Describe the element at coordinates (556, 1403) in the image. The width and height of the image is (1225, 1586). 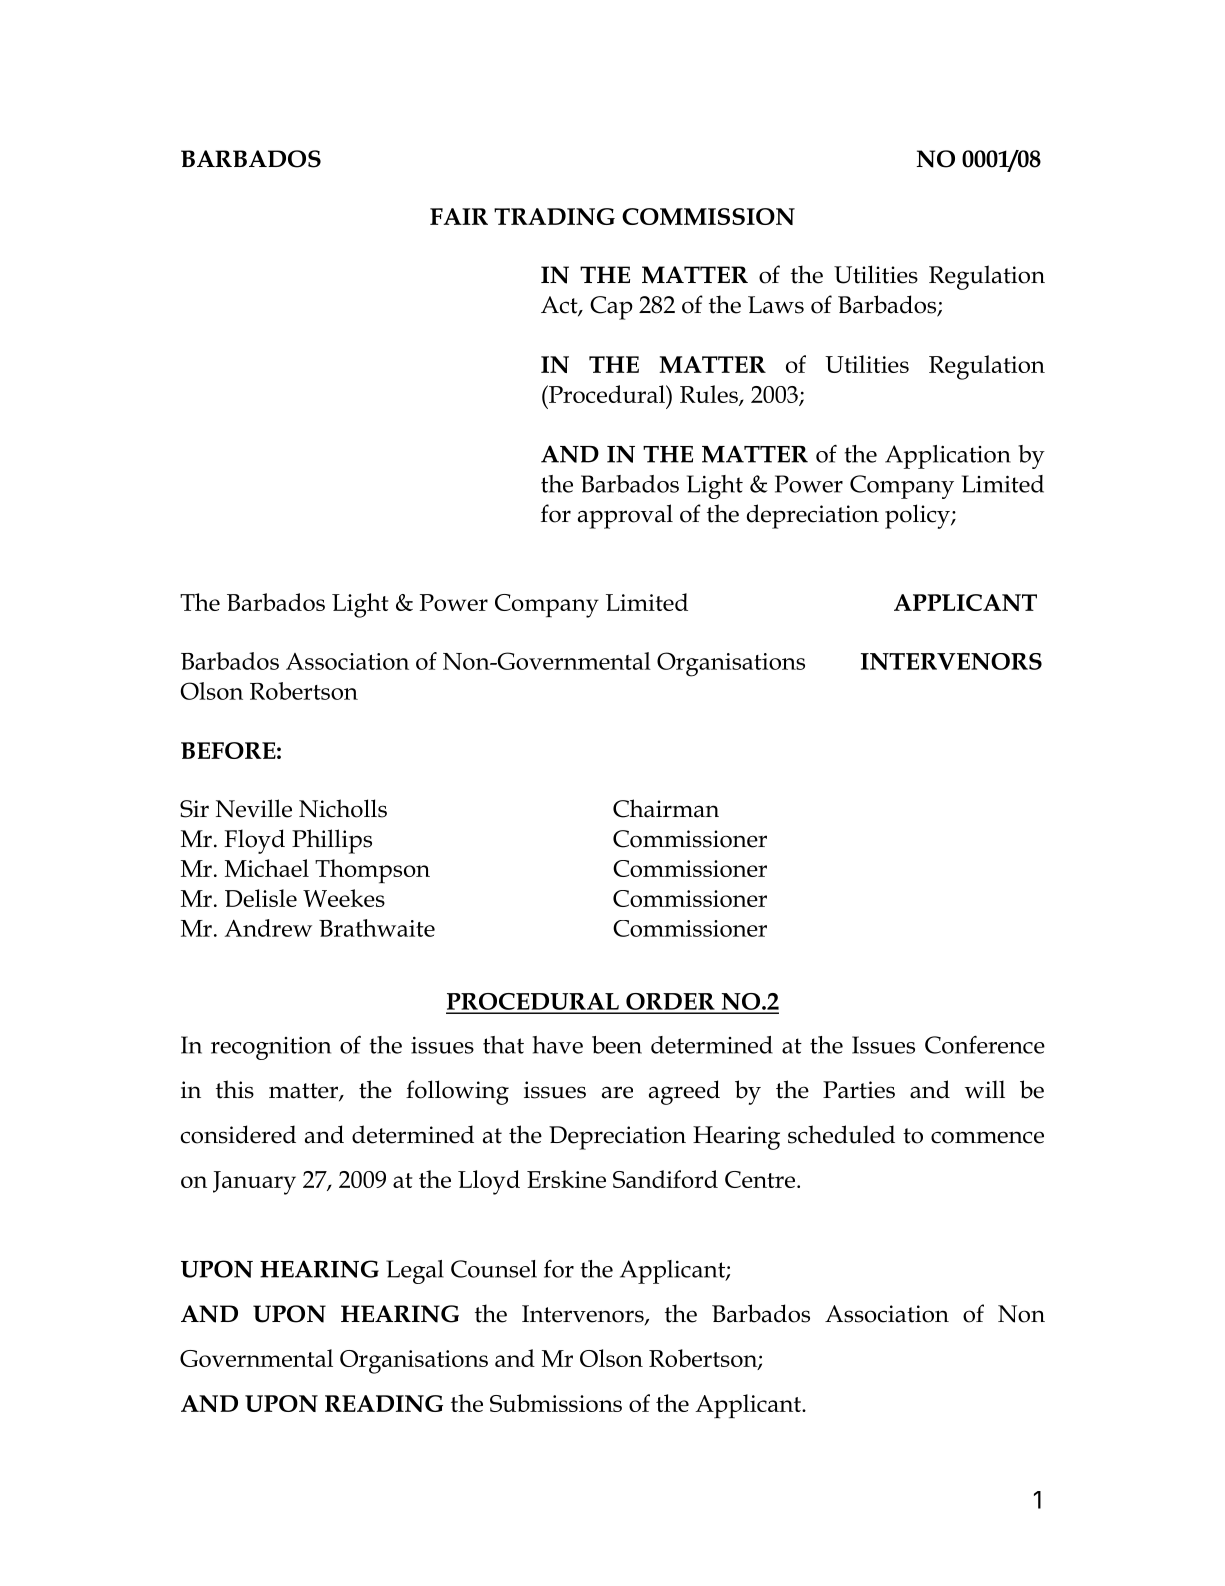
I see `Submissions` at that location.
